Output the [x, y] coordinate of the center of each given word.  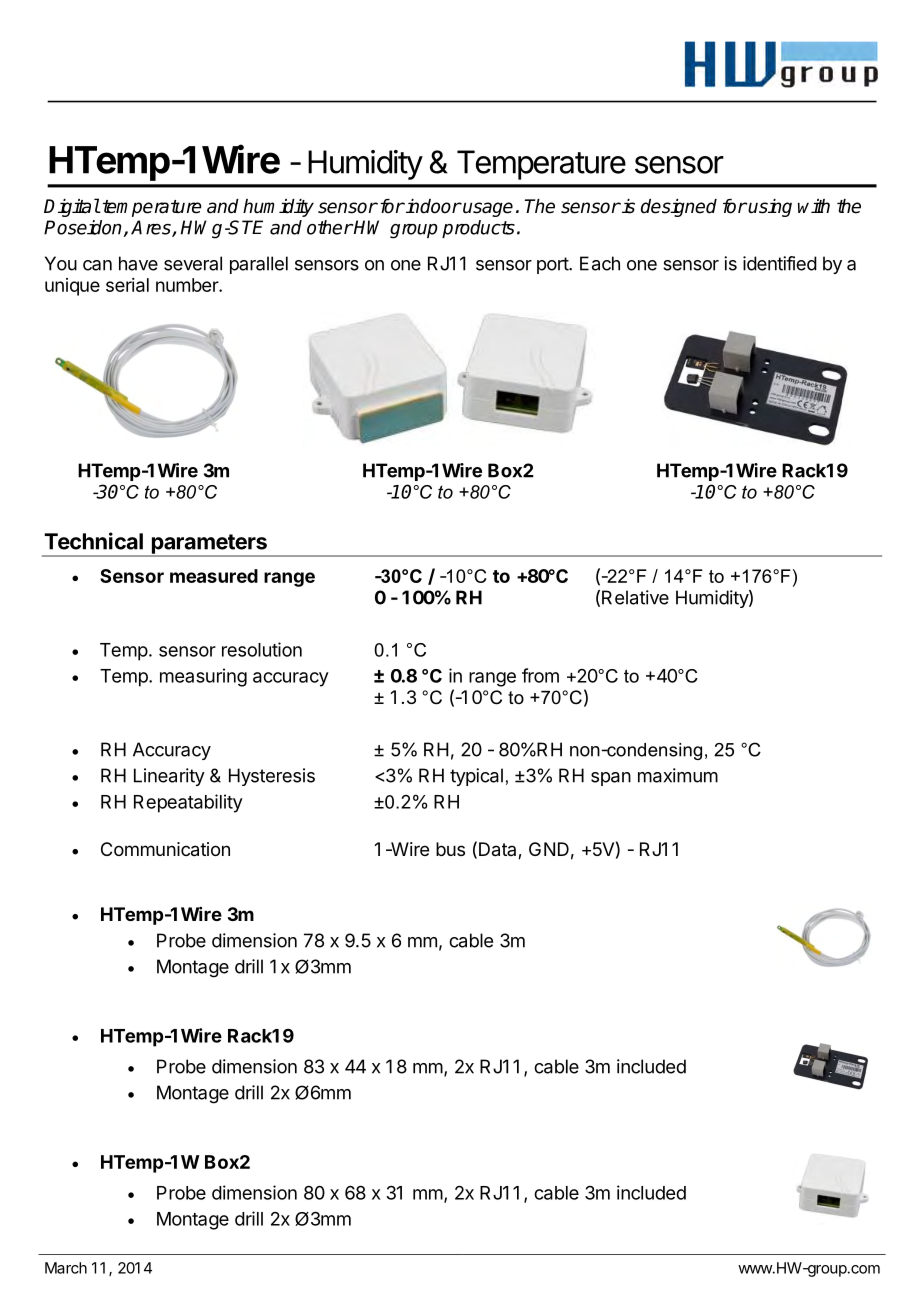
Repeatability [188, 803]
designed [679, 208]
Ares [152, 228]
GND [549, 849]
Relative [635, 597]
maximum [678, 775]
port [553, 265]
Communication [165, 849]
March [66, 1268]
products [478, 229]
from [540, 675]
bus [450, 849]
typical [476, 777]
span [611, 779]
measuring [203, 677]
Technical [93, 541]
